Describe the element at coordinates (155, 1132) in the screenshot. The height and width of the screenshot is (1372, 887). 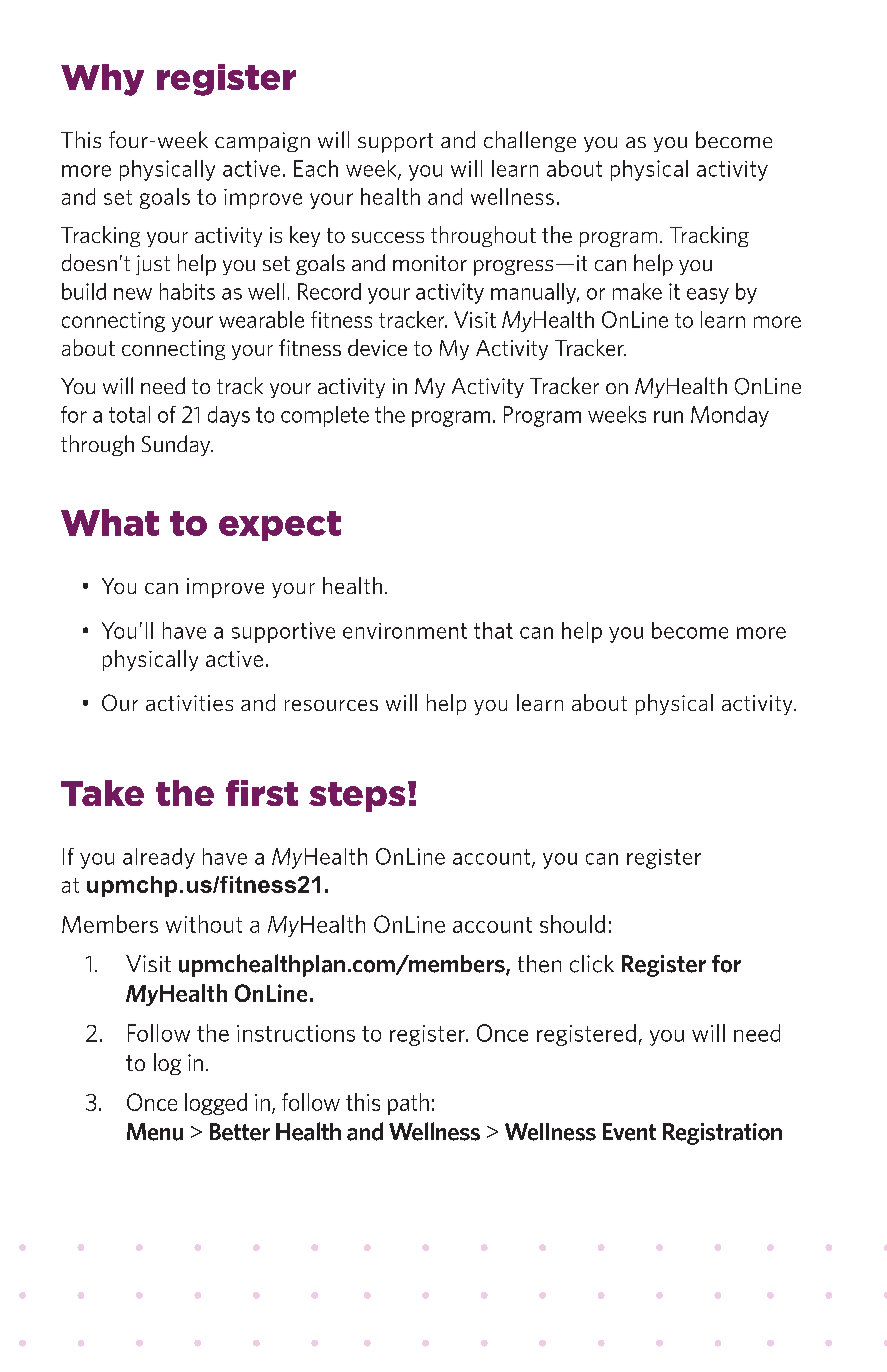
I see `Menu` at that location.
